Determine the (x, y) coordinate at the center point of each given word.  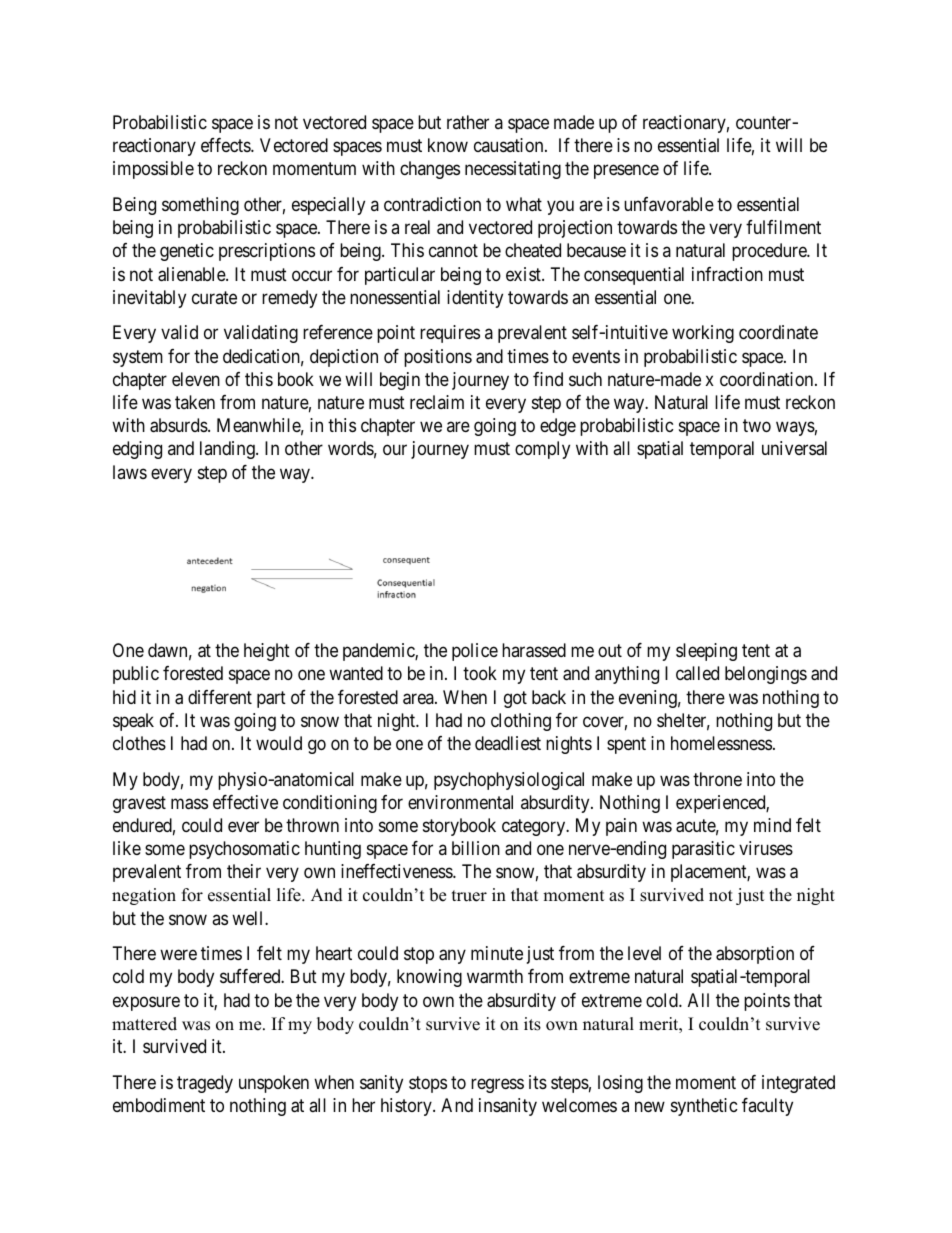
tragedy (205, 1084)
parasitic (703, 850)
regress (497, 1085)
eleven (196, 379)
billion (476, 848)
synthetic (704, 1107)
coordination (768, 379)
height (267, 652)
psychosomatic (244, 850)
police (475, 652)
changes (430, 170)
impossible (153, 170)
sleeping (706, 652)
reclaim (437, 402)
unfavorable (669, 204)
